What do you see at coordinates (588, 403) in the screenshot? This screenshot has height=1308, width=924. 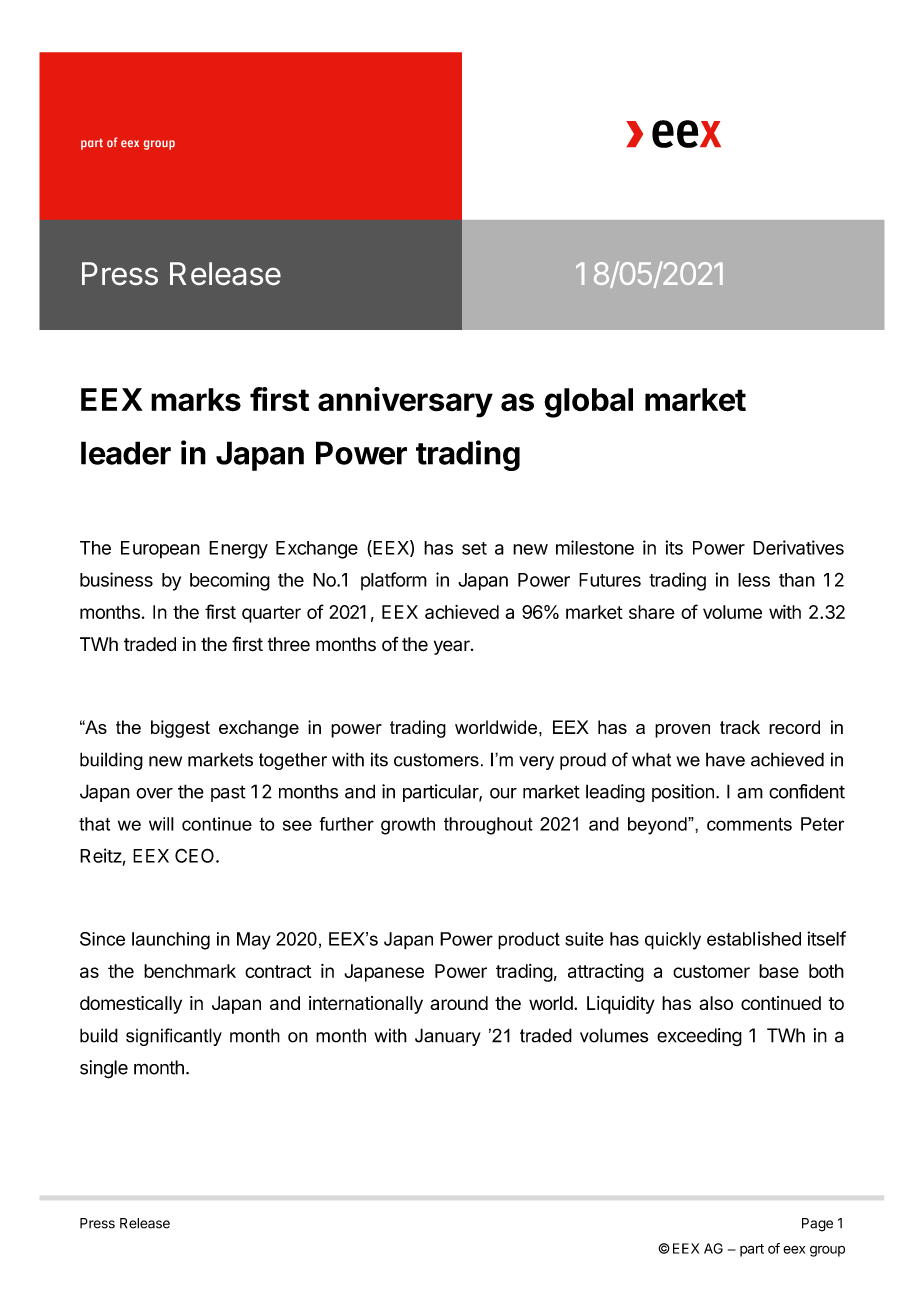 I see `global` at bounding box center [588, 403].
